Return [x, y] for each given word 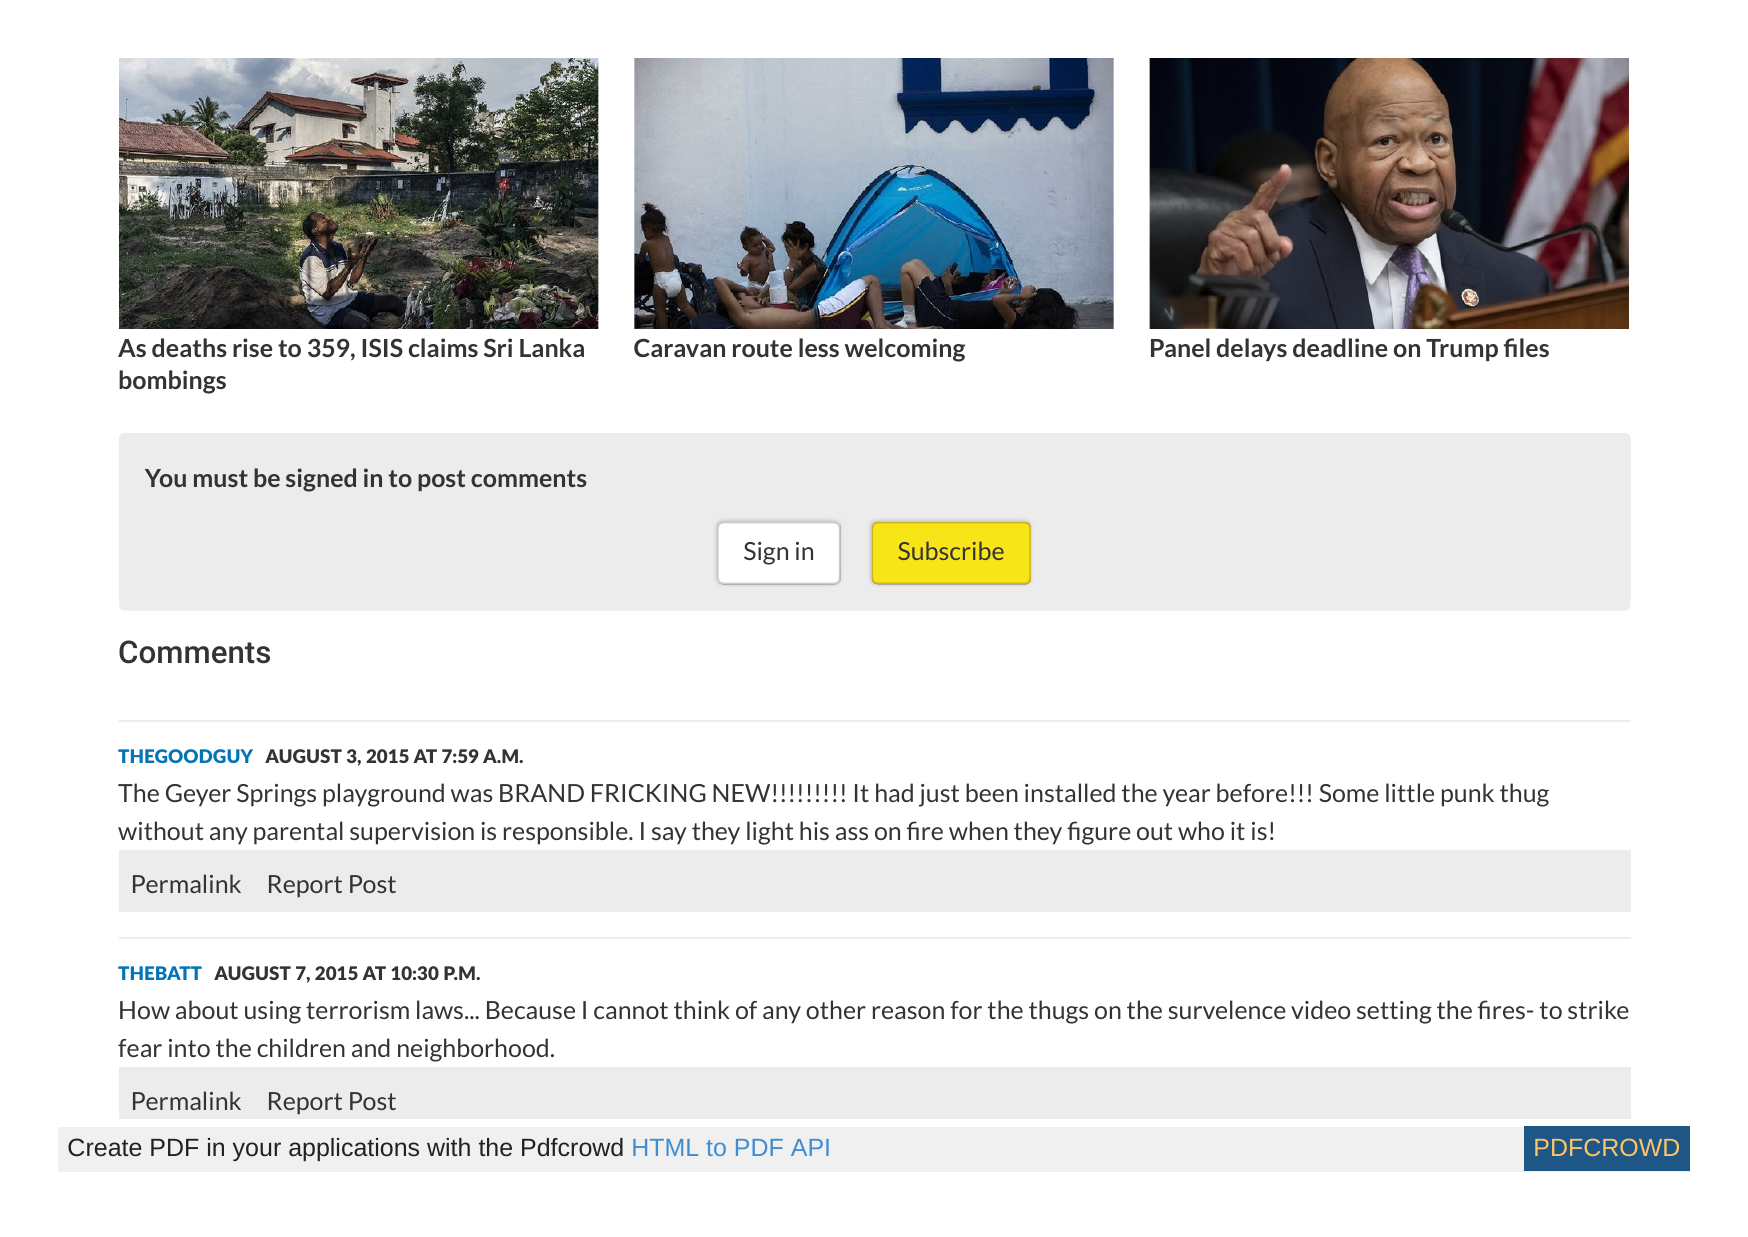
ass [852, 833]
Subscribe [951, 551]
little [1410, 792]
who [1201, 830]
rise [252, 347]
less [819, 347]
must [221, 478]
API [810, 1147]
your [257, 1151]
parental [298, 833]
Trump [1462, 350]
